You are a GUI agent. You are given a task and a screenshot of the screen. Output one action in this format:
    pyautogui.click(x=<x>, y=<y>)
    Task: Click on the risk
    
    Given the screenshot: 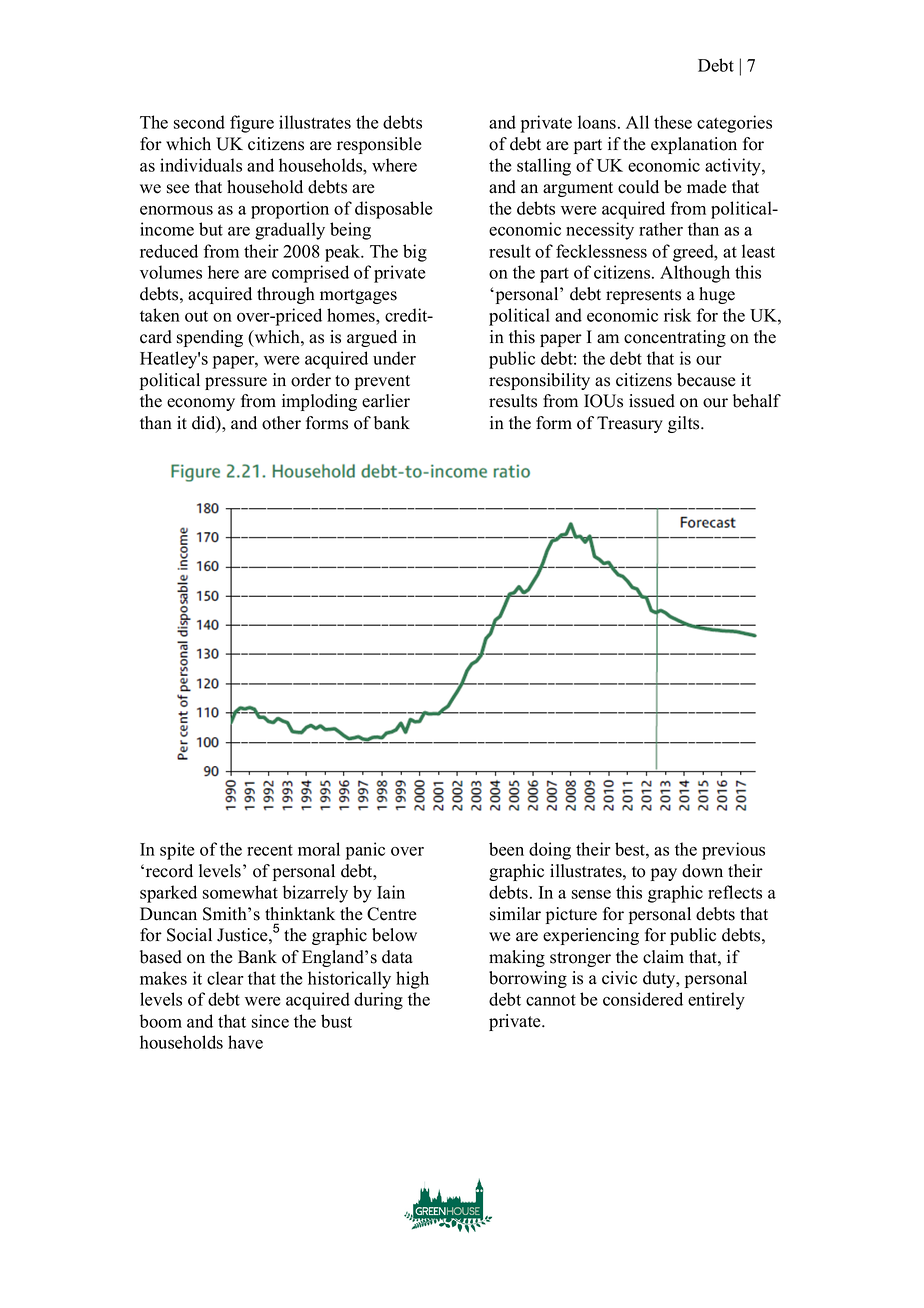 What is the action you would take?
    pyautogui.click(x=677, y=315)
